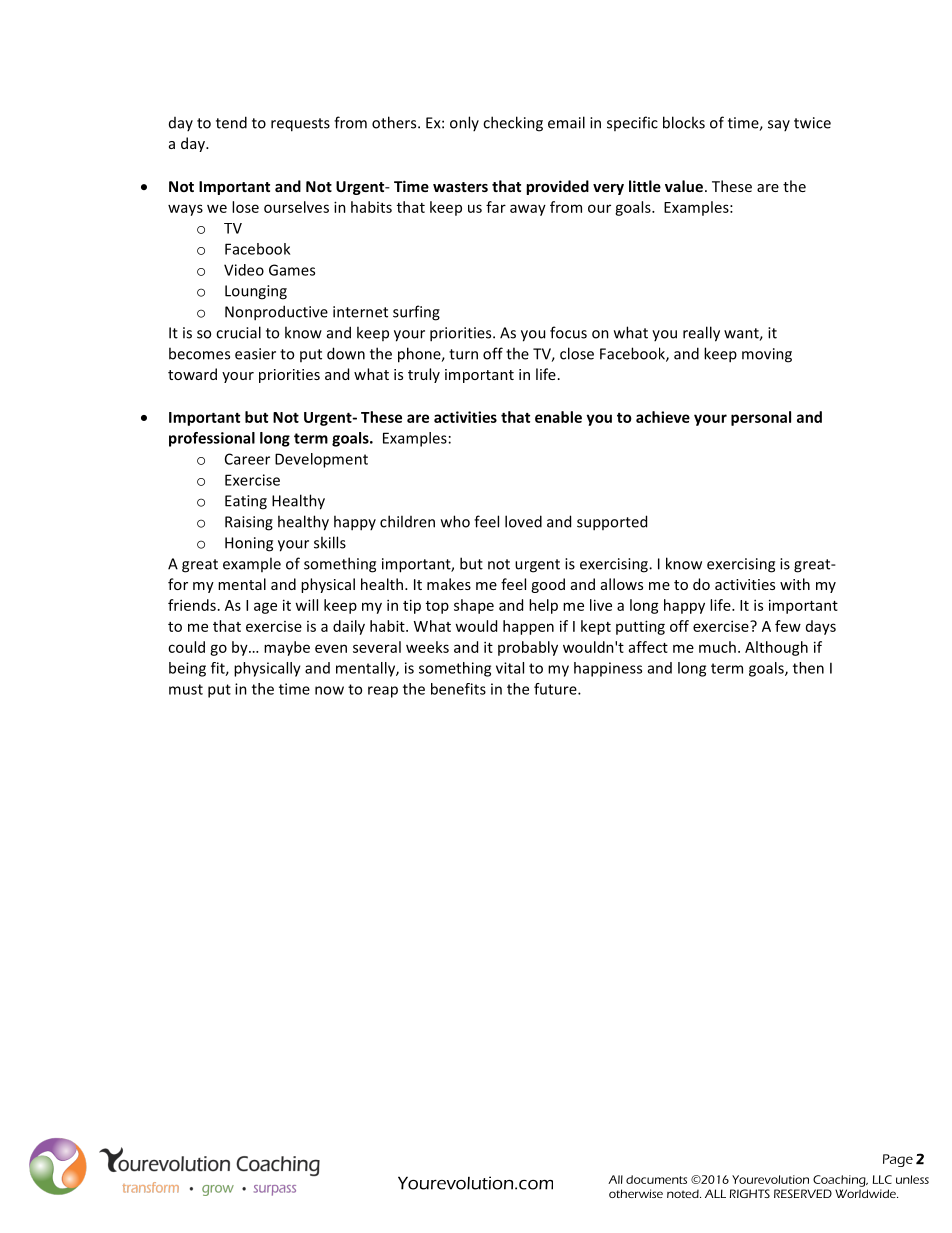 Image resolution: width=952 pixels, height=1233 pixels. Describe the element at coordinates (840, 1181) in the screenshot. I see `Coaching` at that location.
